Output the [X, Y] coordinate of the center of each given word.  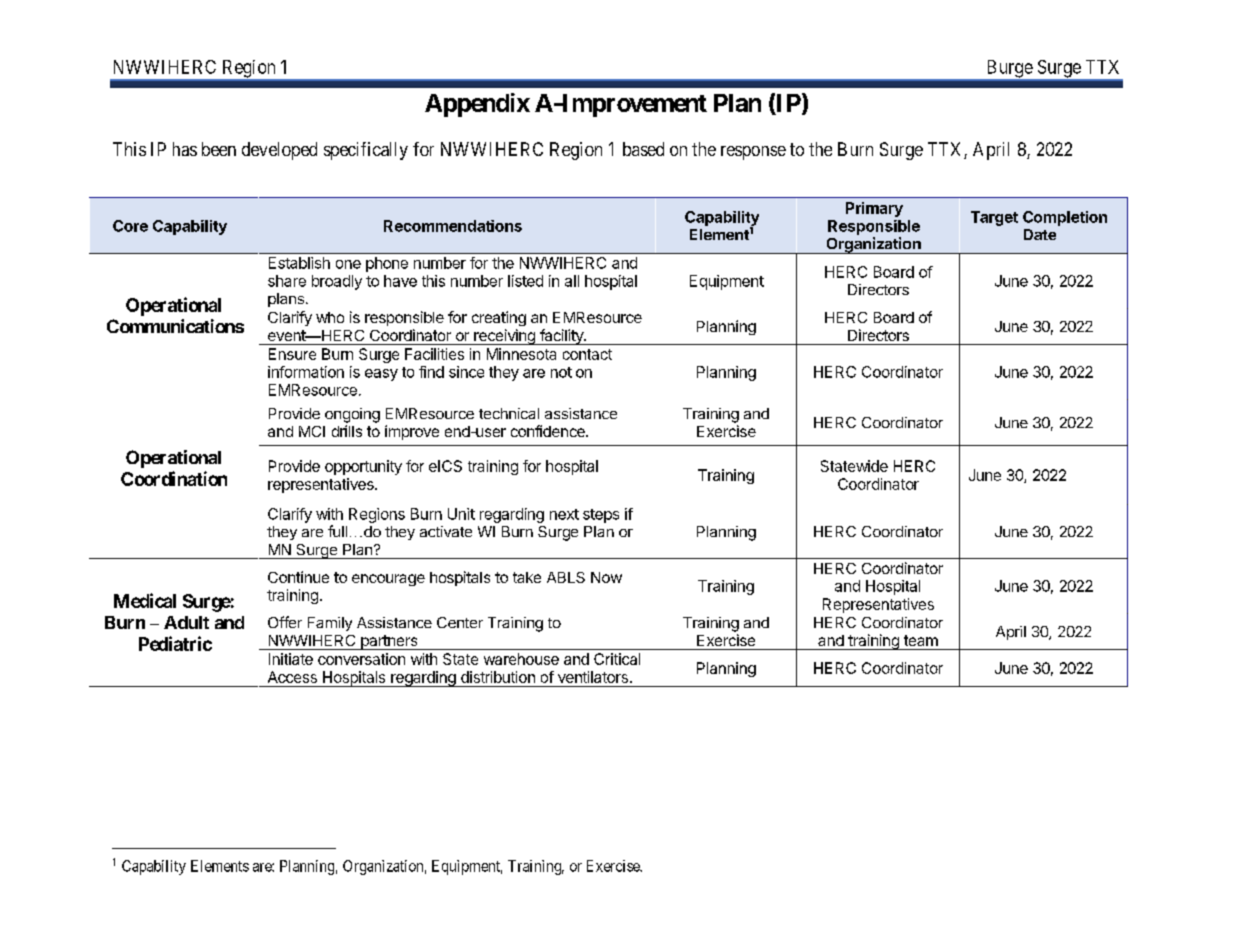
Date [1040, 234]
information [306, 372]
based [643, 149]
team [921, 640]
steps [601, 516]
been [219, 149]
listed [525, 281]
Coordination [174, 478]
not [561, 372]
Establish [299, 263]
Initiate [291, 659]
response [753, 153]
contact [587, 354]
